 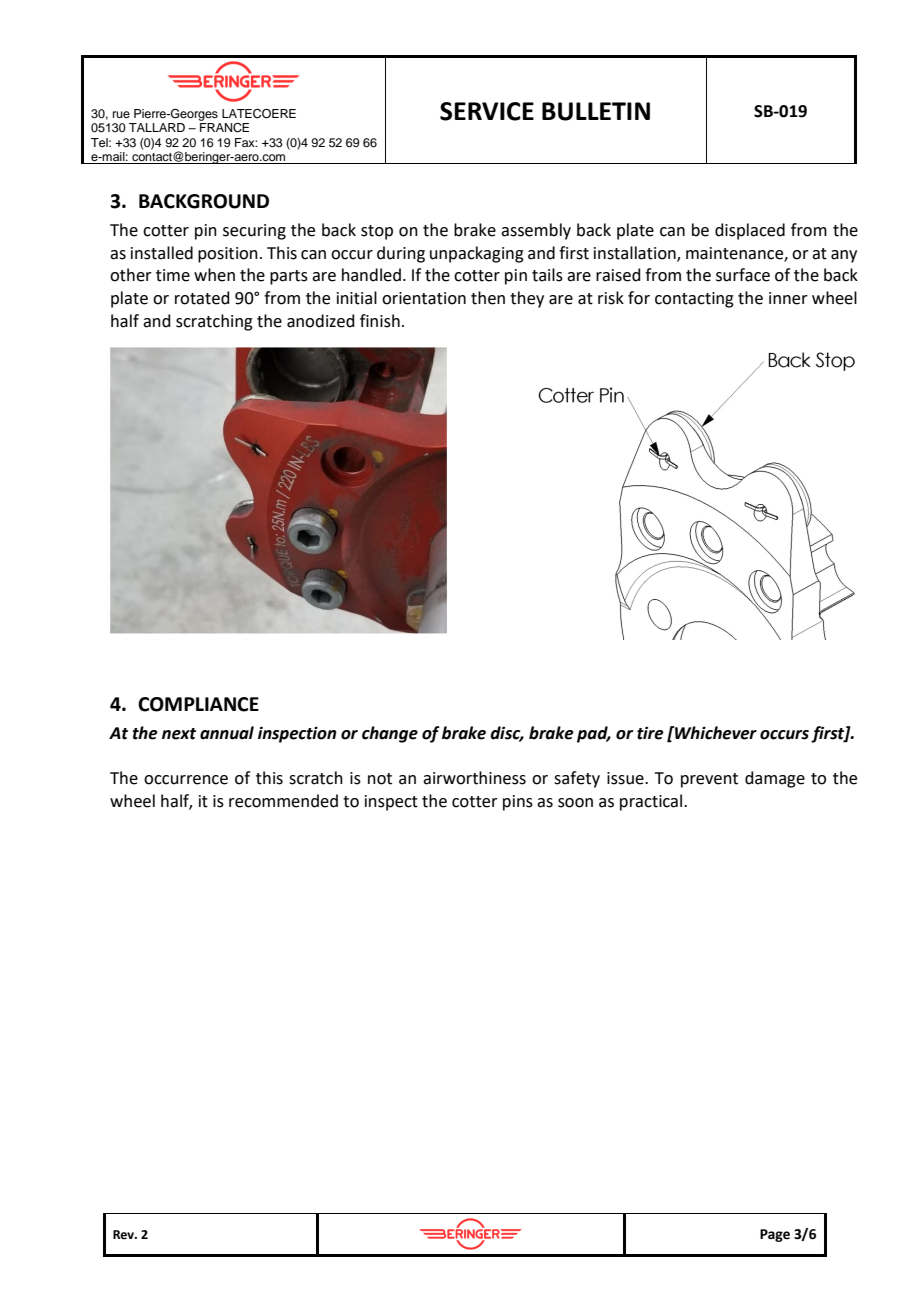 What do you see at coordinates (750, 231) in the page?
I see `displaced` at bounding box center [750, 231].
